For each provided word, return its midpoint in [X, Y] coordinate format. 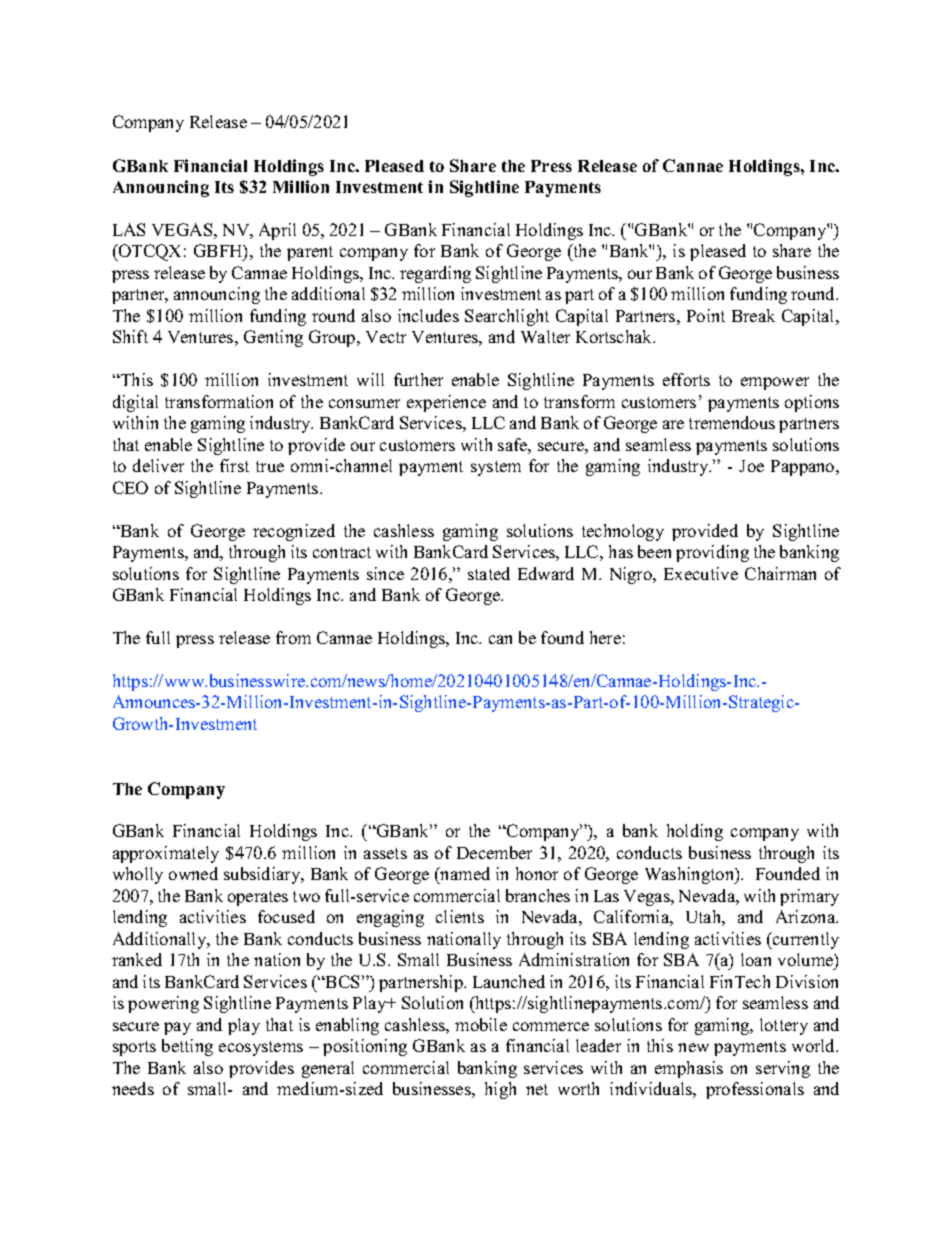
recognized [294, 532]
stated [489, 573]
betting [187, 1047]
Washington [691, 875]
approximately [166, 854]
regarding [435, 274]
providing [712, 553]
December [494, 852]
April [277, 231]
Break [753, 315]
